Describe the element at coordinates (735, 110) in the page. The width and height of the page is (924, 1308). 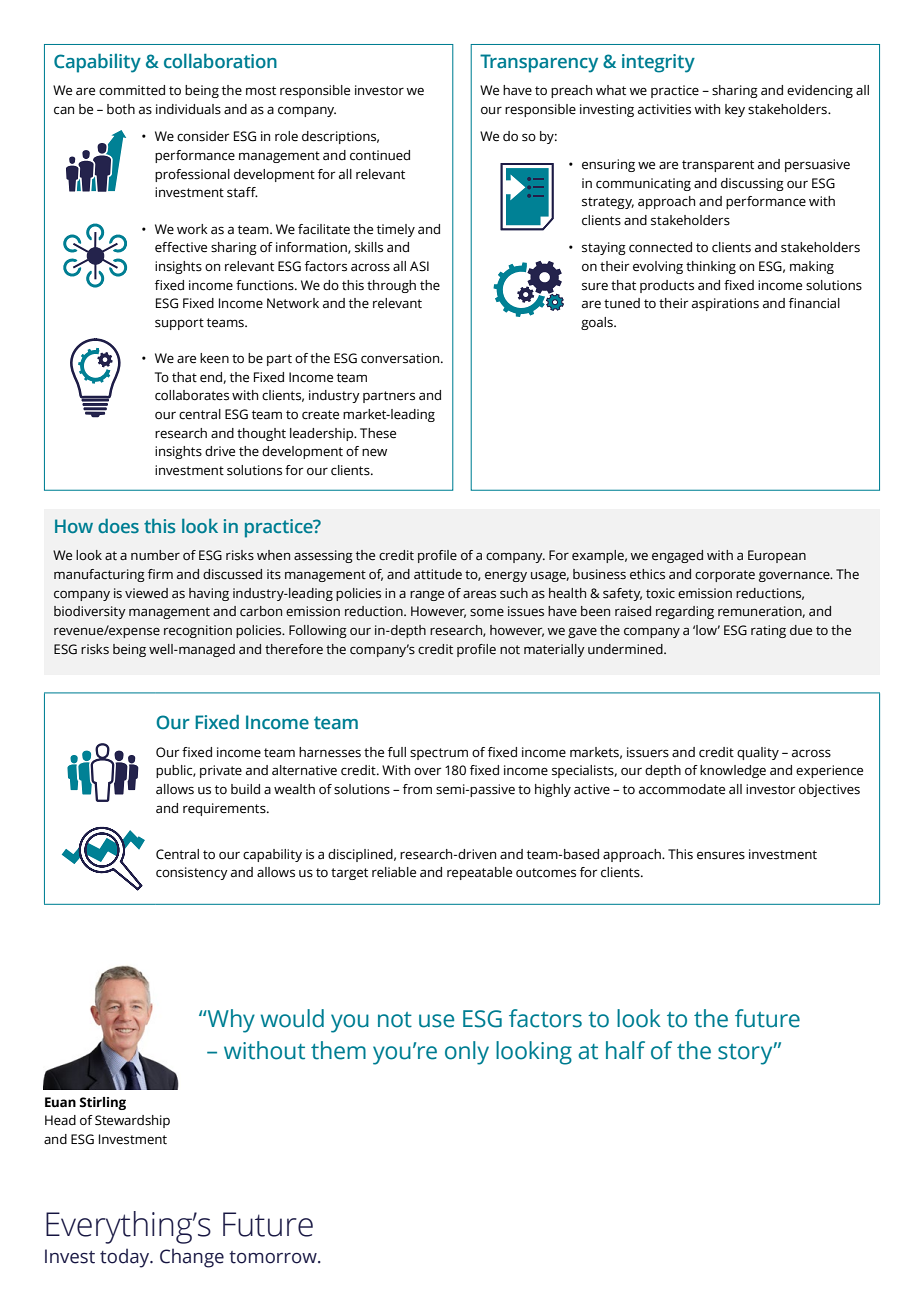
I see `key` at that location.
